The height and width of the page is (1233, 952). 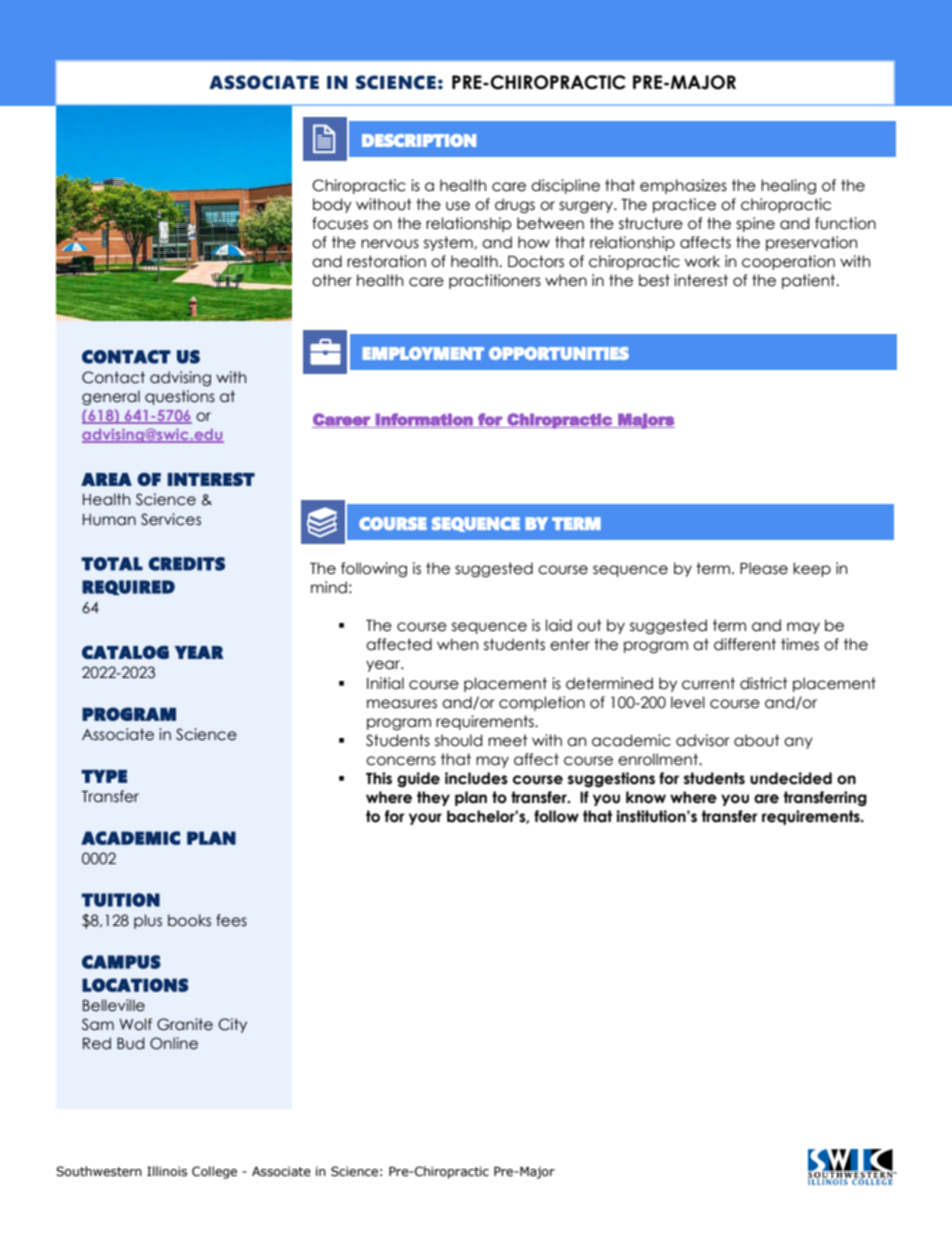 What do you see at coordinates (214, 1172) in the page?
I see `College` at bounding box center [214, 1172].
